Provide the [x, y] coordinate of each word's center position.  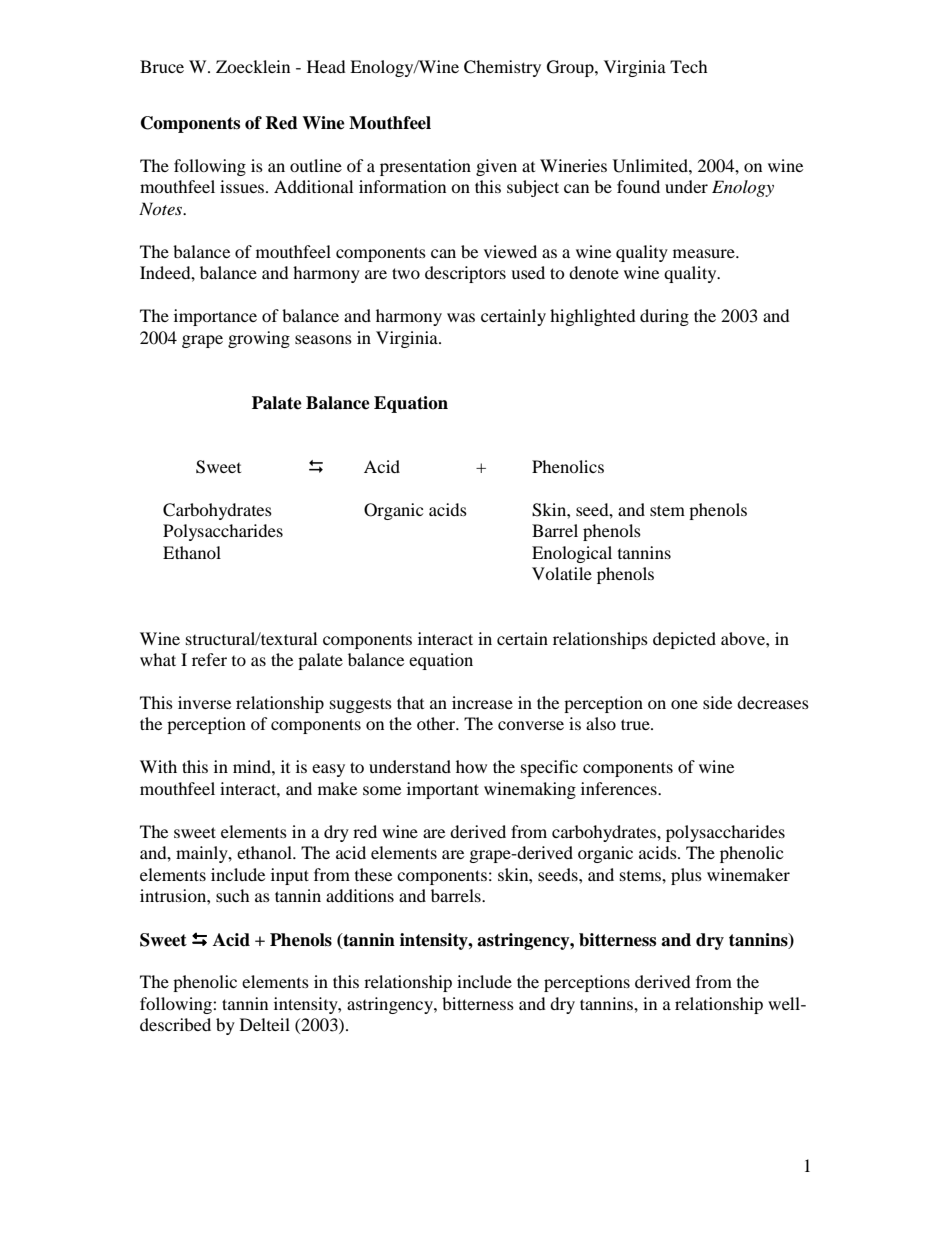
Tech [689, 66]
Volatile [562, 573]
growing [259, 339]
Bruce [162, 66]
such [233, 895]
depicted [684, 640]
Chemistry [502, 68]
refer [209, 659]
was [461, 317]
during [664, 317]
